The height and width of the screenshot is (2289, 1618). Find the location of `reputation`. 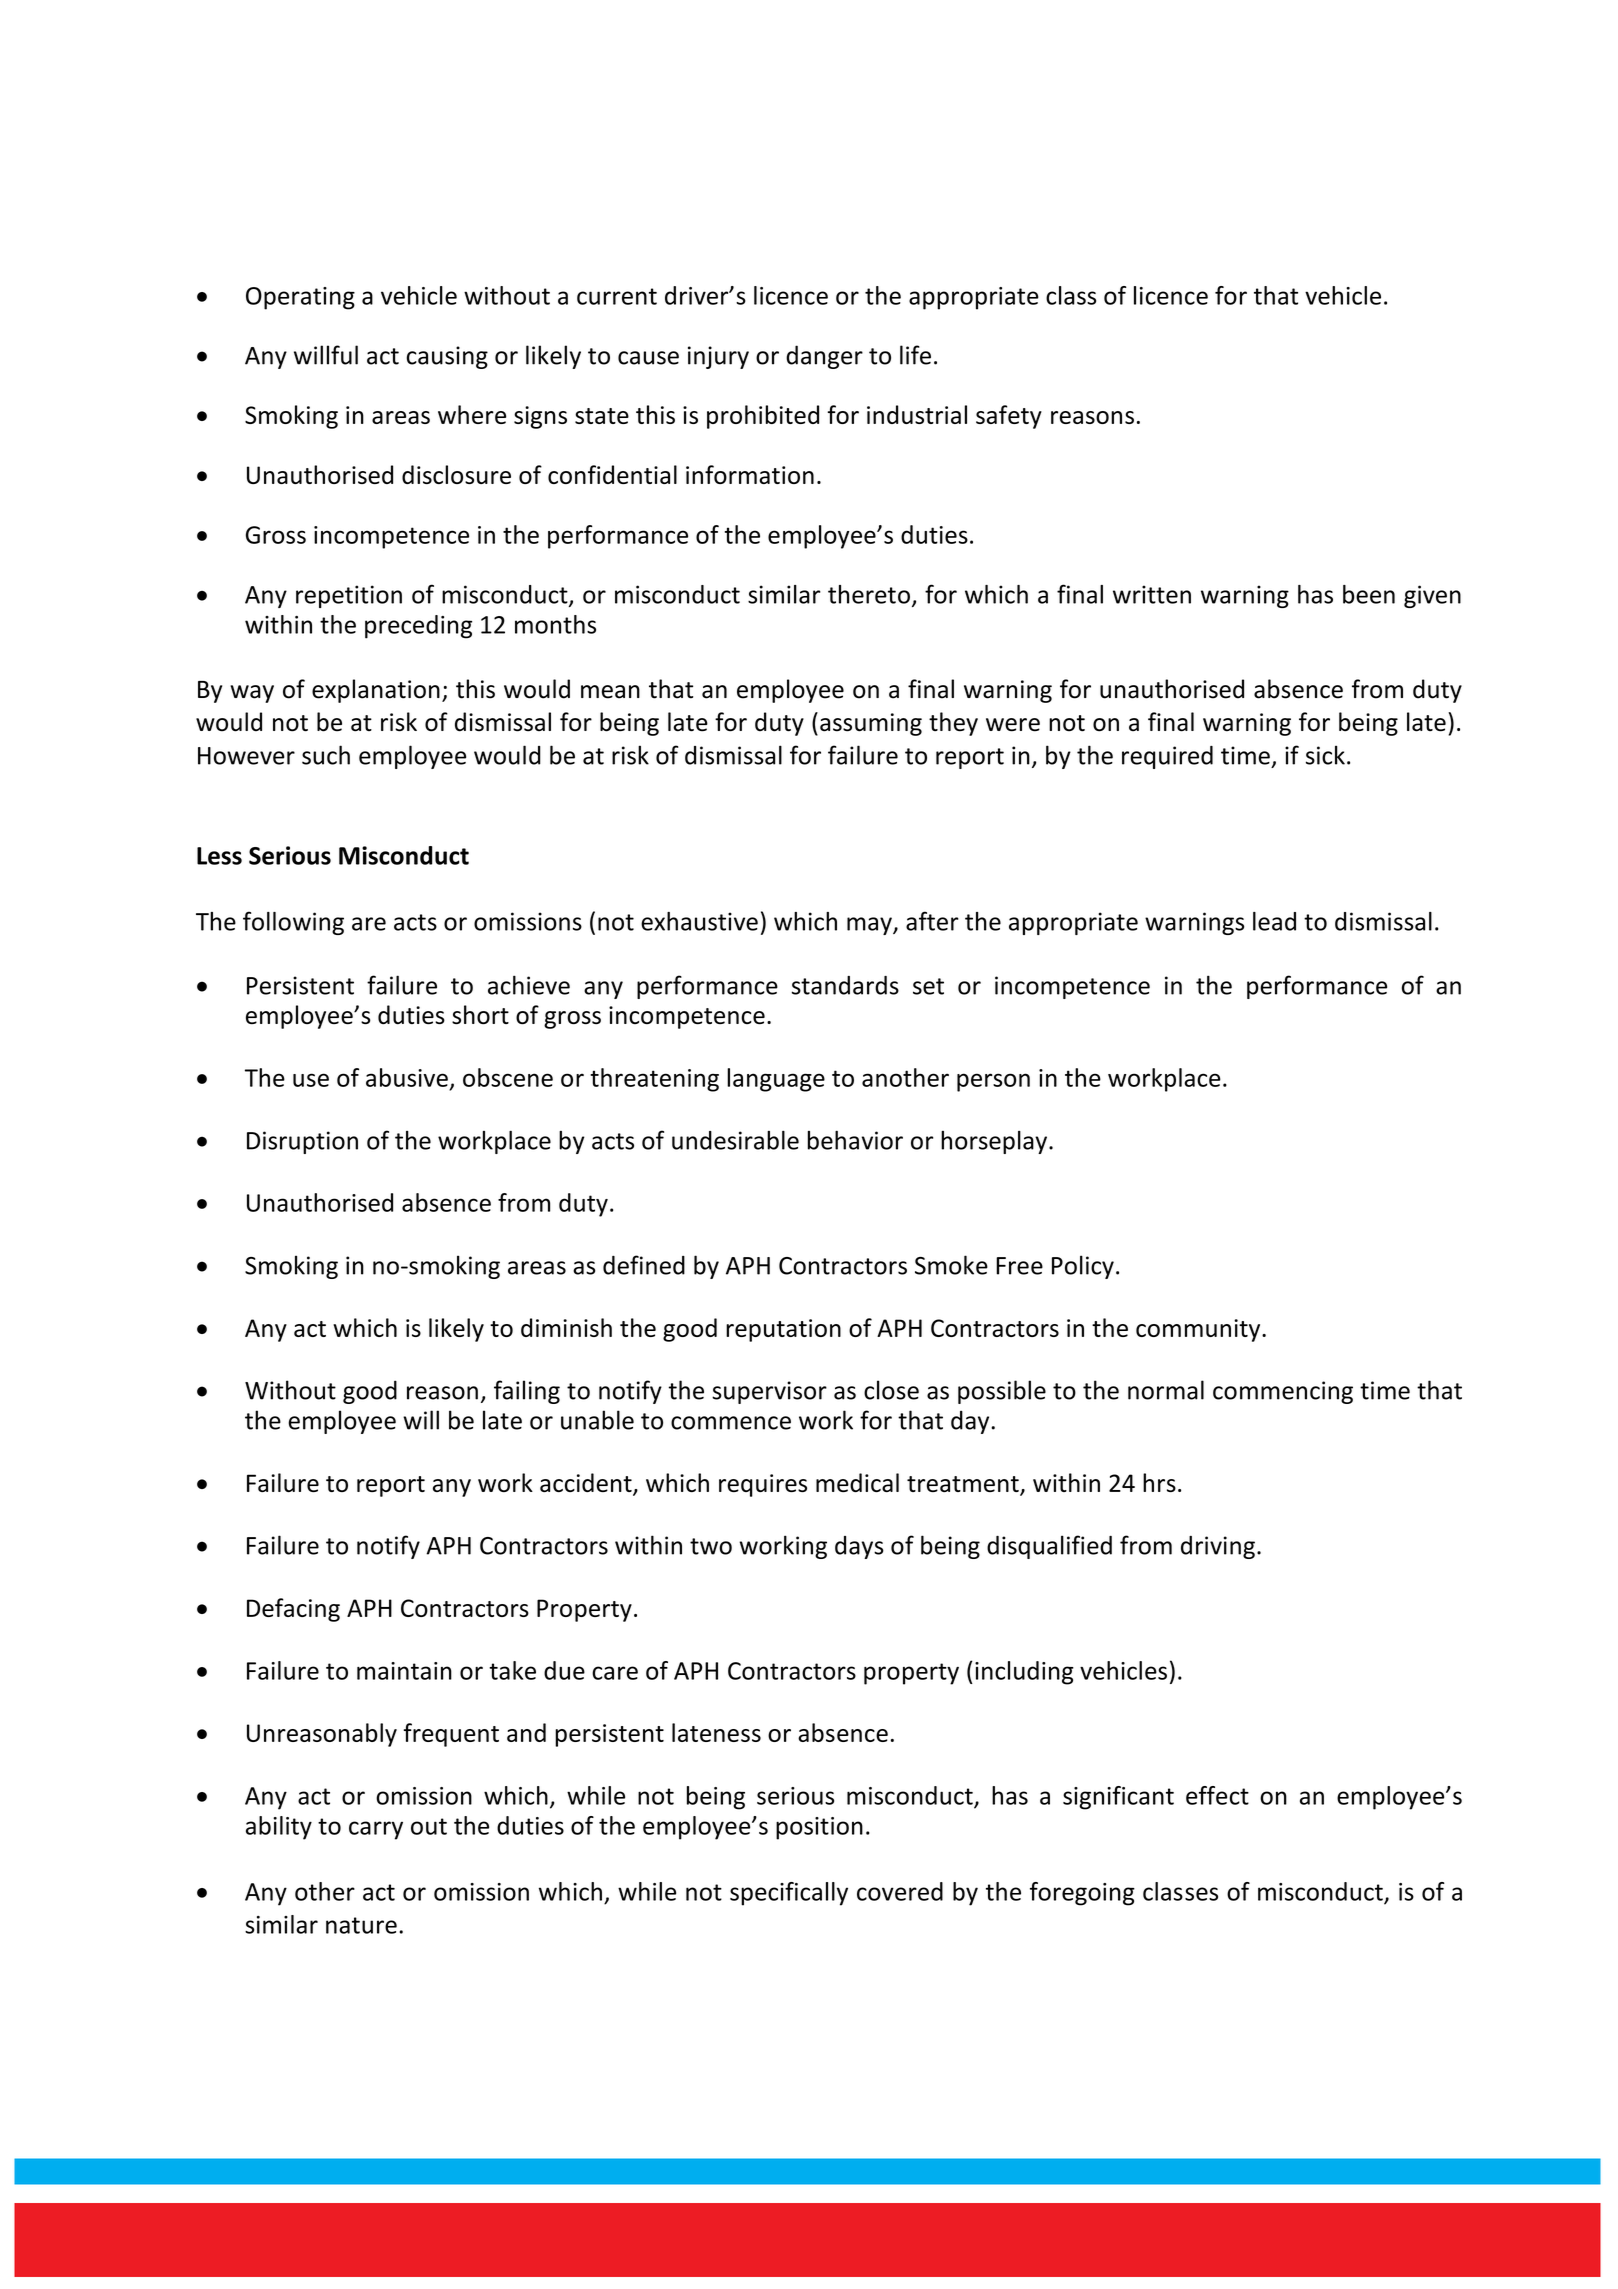

reputation is located at coordinates (783, 1330).
